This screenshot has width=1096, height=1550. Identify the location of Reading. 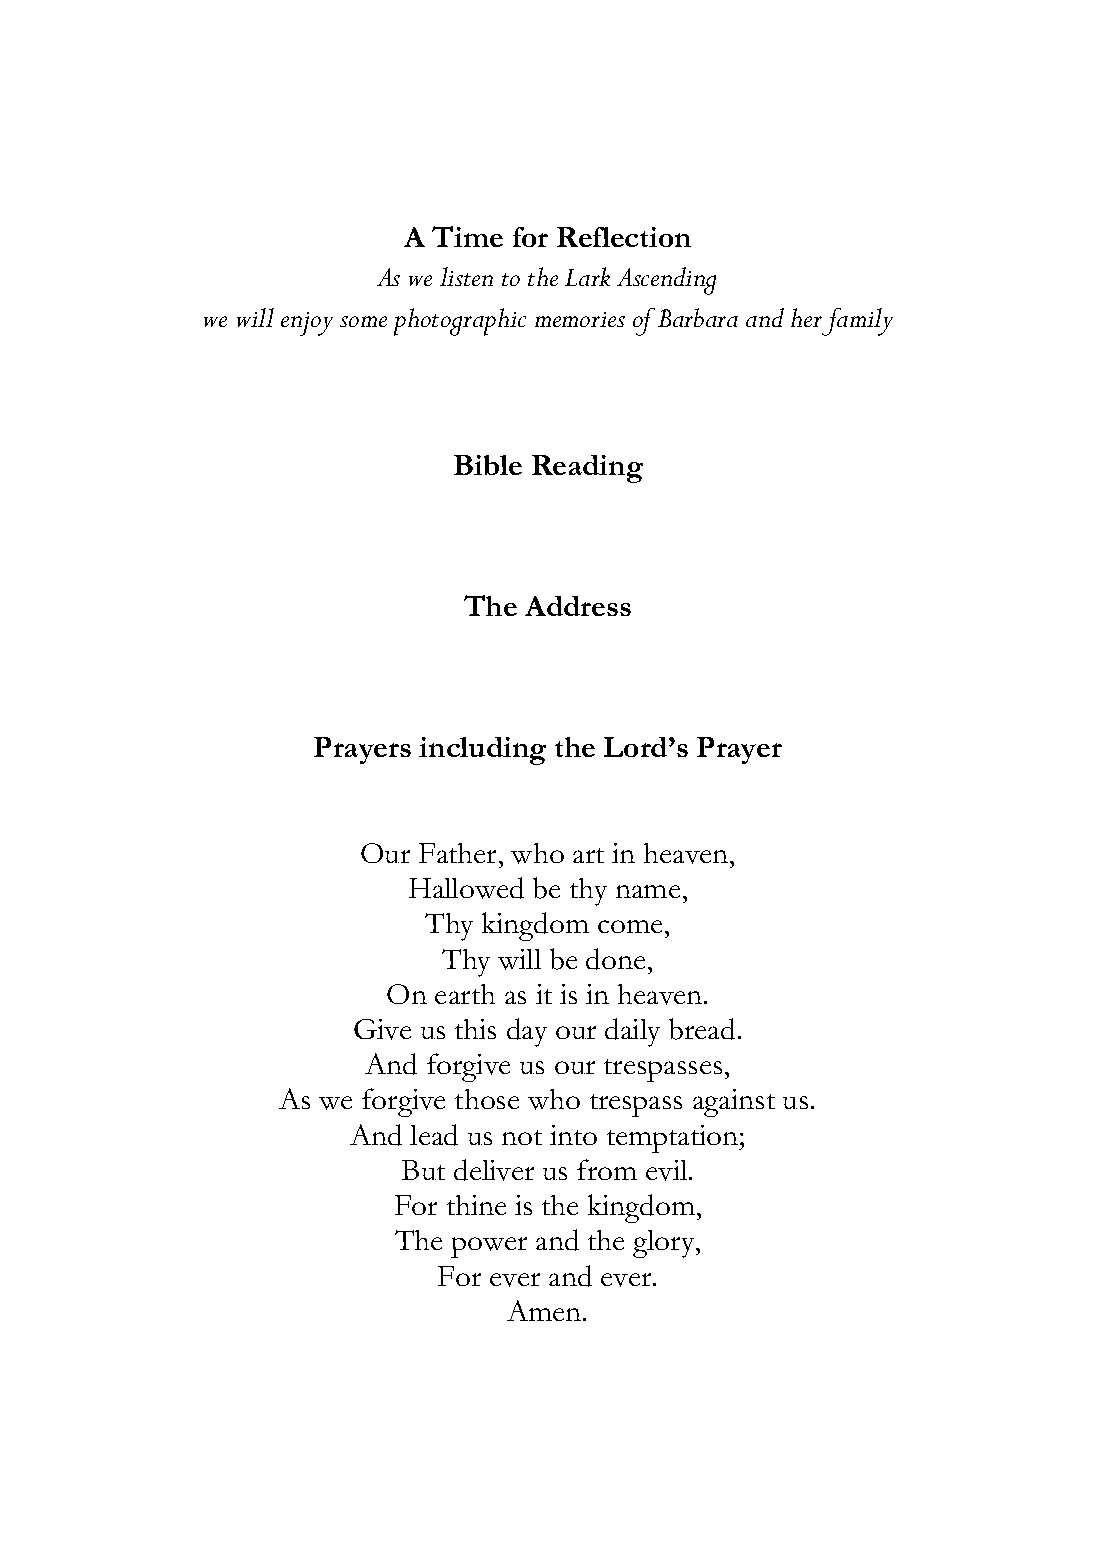
(587, 469).
